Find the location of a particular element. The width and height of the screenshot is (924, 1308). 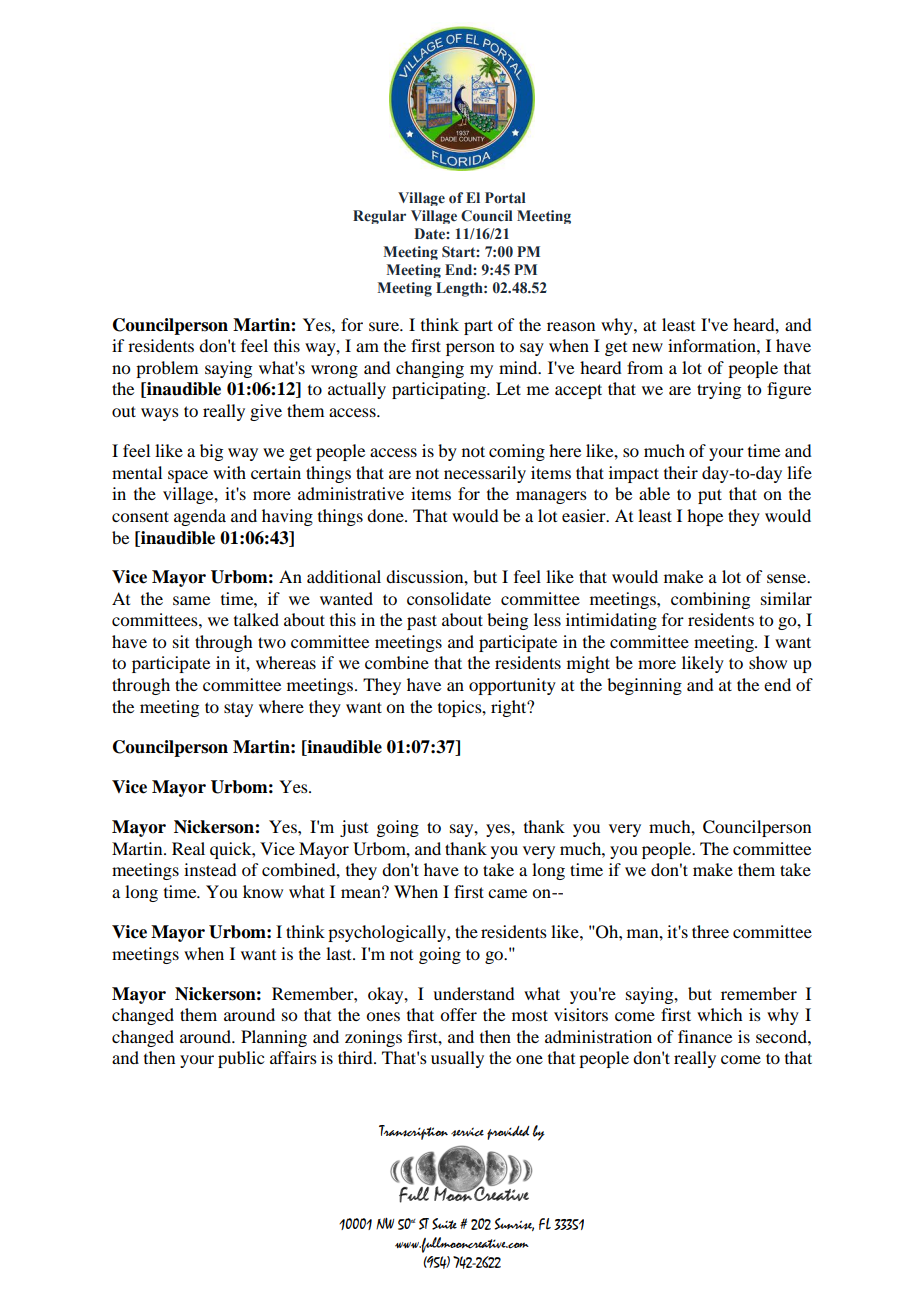

Suite is located at coordinates (444, 1224).
